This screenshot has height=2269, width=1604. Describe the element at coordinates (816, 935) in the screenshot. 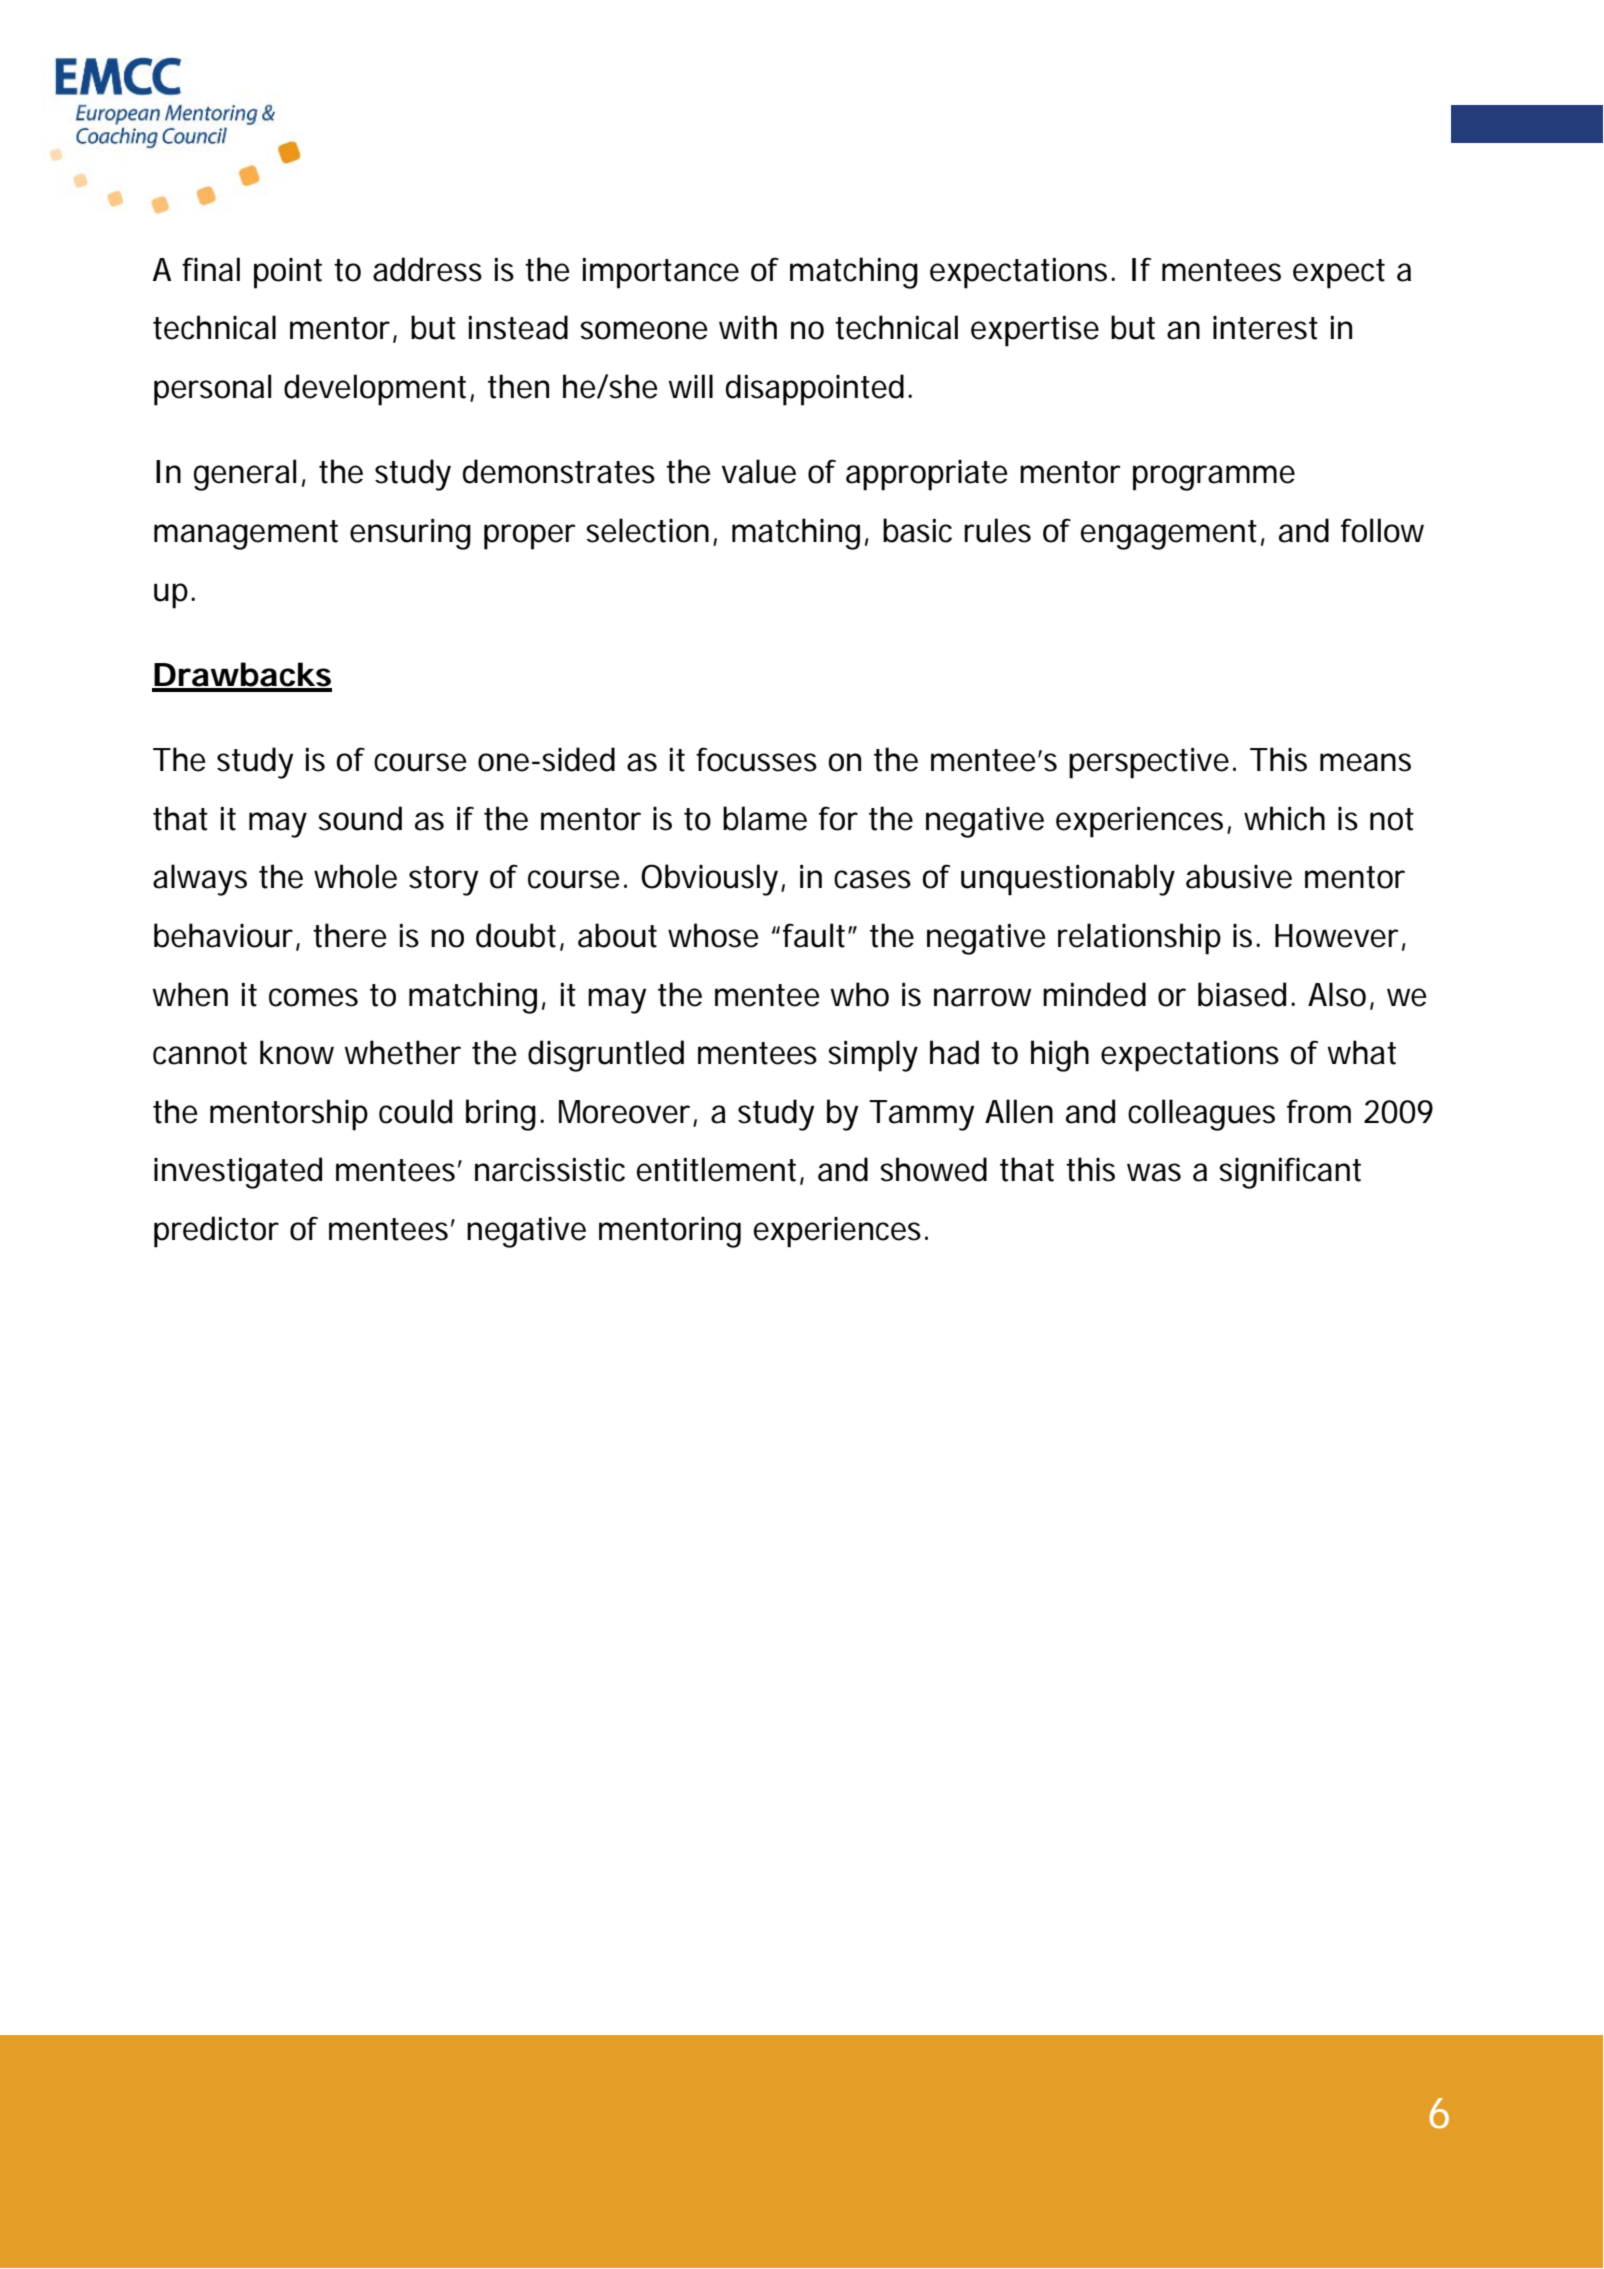

I see `fault` at that location.
